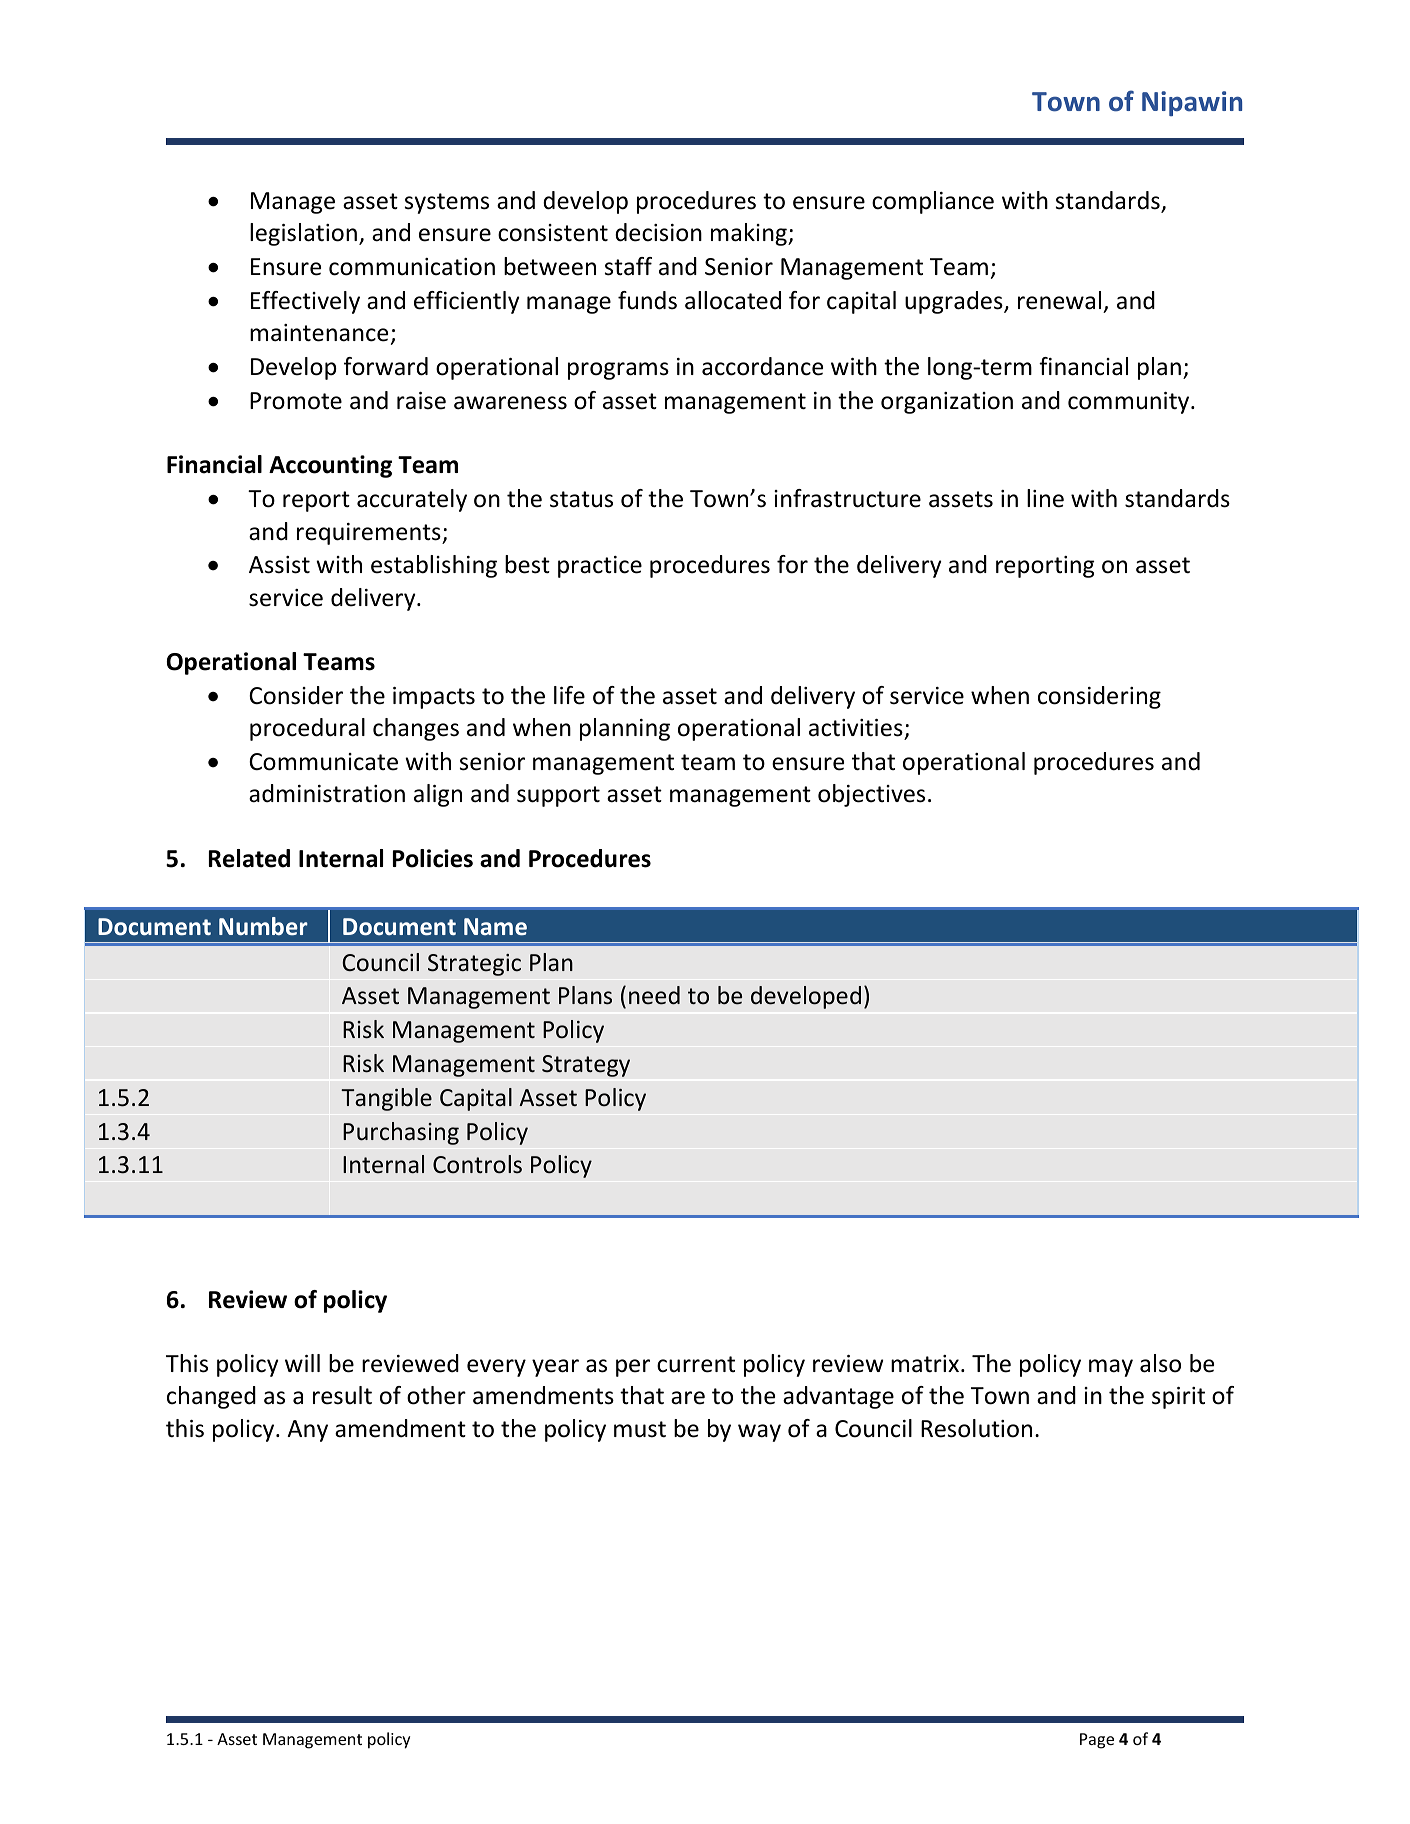 The image size is (1410, 1824). Describe the element at coordinates (658, 232) in the screenshot. I see `decision` at that location.
